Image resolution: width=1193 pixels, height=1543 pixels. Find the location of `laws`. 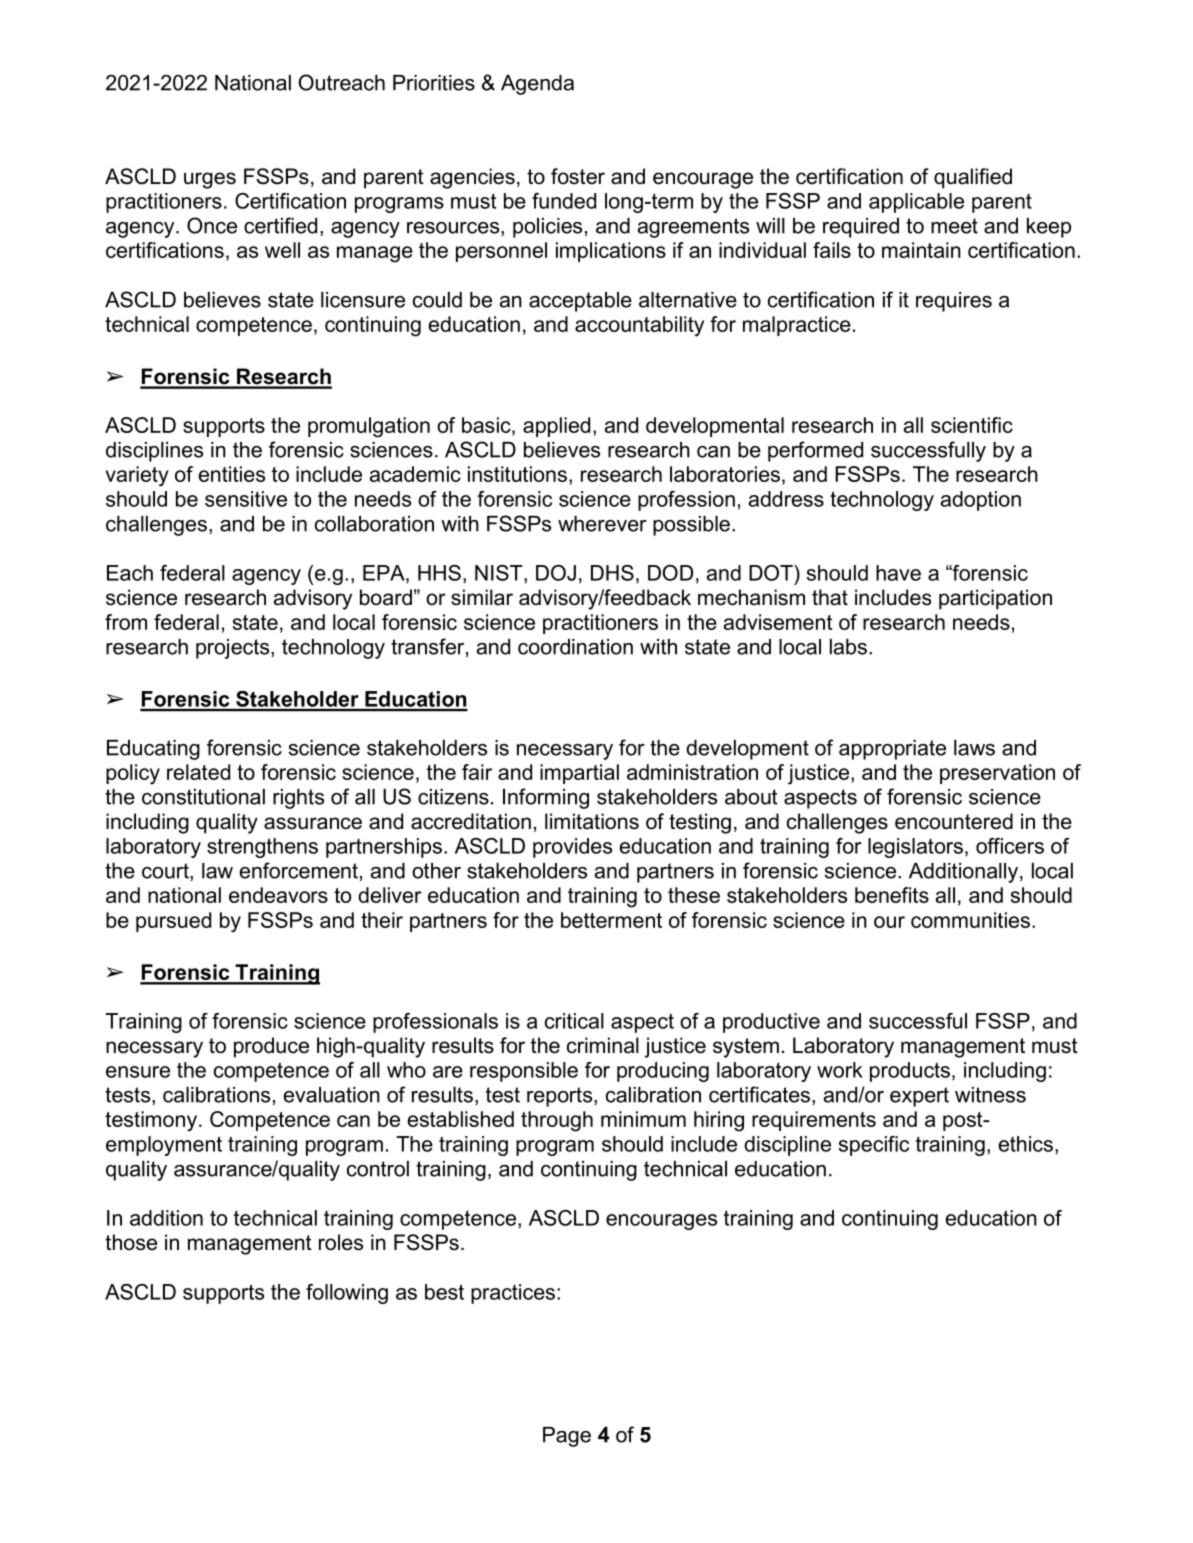

laws is located at coordinates (974, 748).
